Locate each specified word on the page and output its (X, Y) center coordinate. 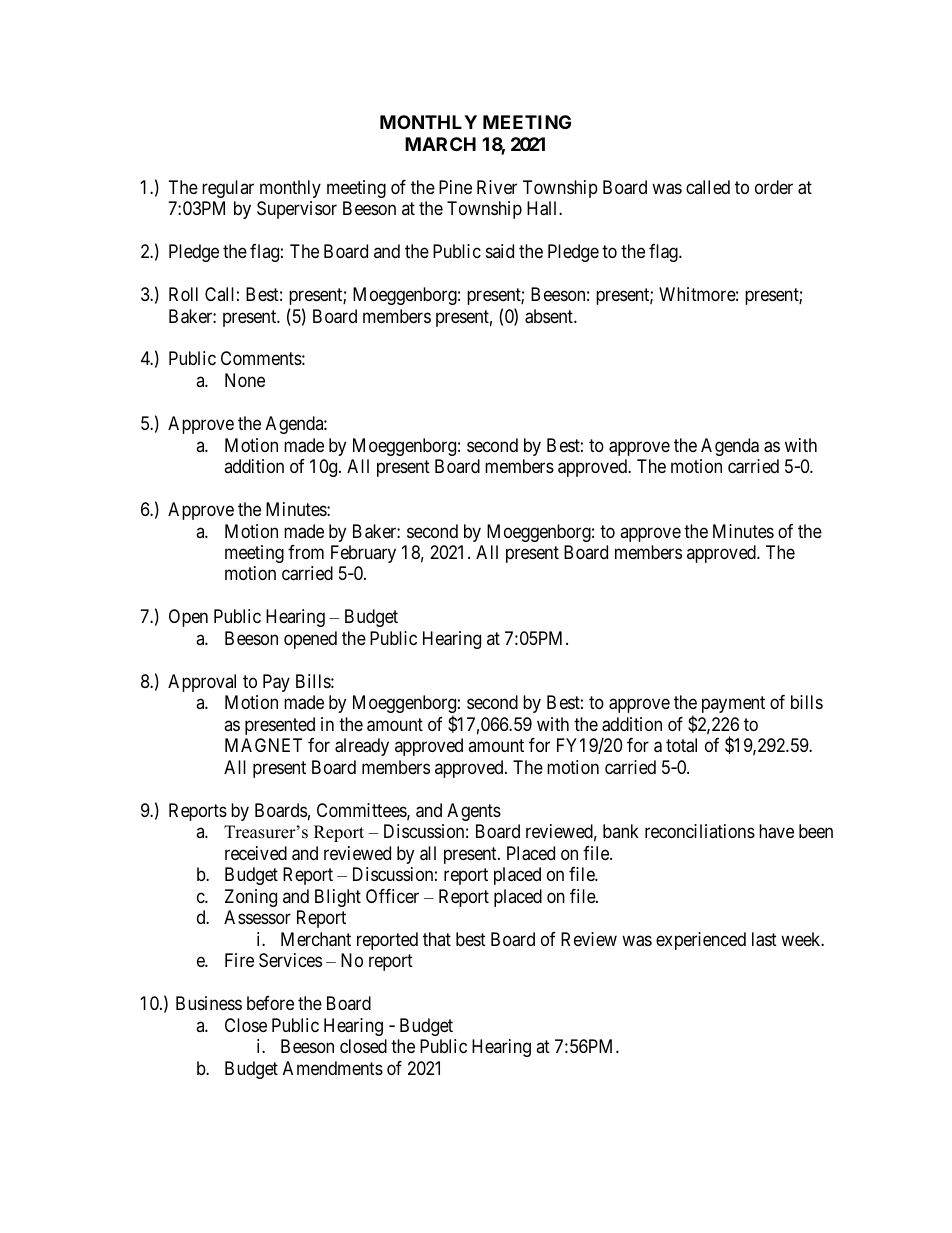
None (245, 380)
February (363, 554)
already (362, 747)
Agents (474, 812)
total (681, 745)
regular (228, 189)
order (774, 187)
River (497, 187)
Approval (202, 683)
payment (733, 704)
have (776, 831)
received (256, 853)
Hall (543, 208)
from (306, 552)
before (270, 1003)
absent (550, 316)
